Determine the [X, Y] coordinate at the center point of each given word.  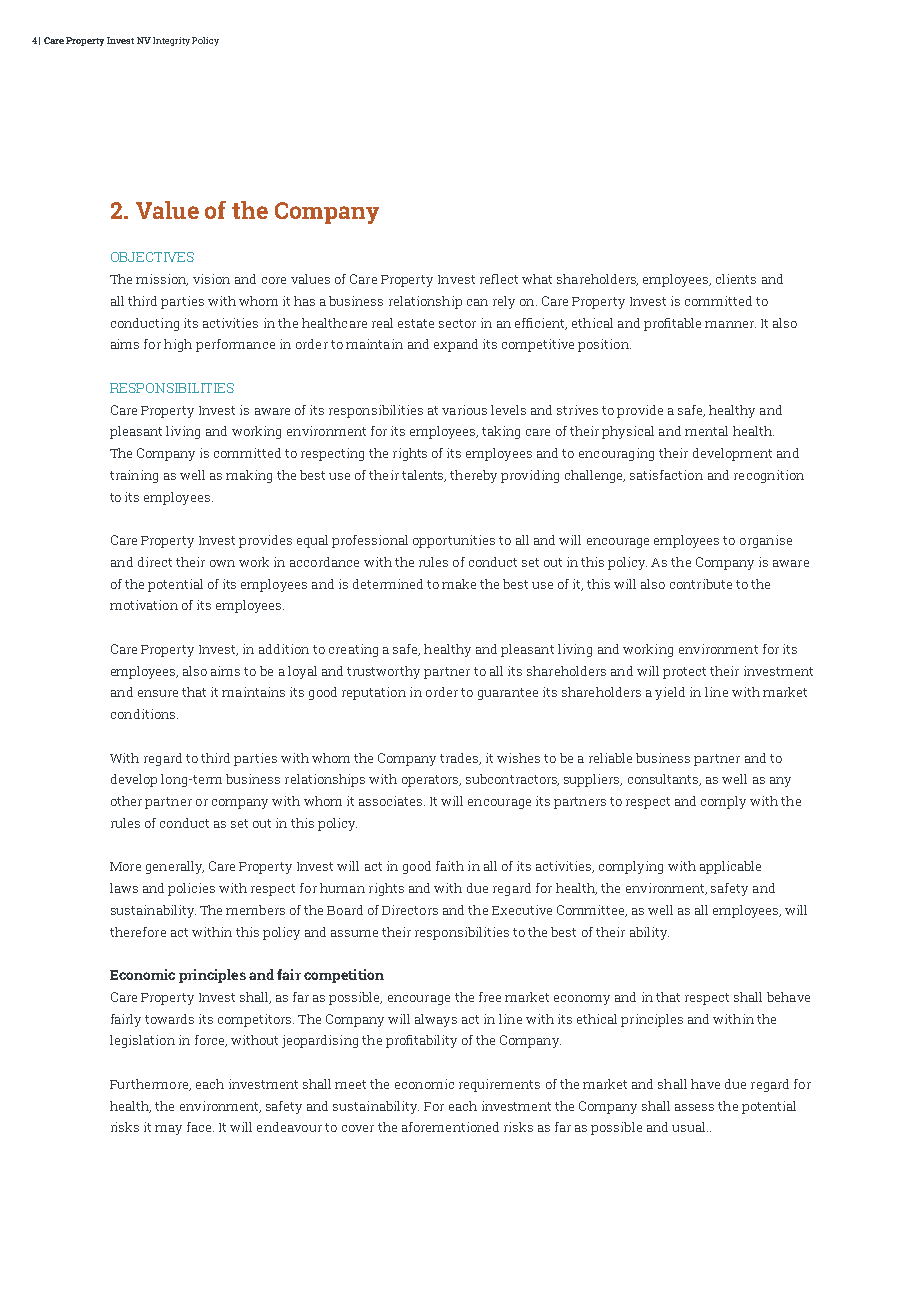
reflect [499, 279]
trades [460, 759]
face [200, 1127]
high [178, 345]
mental [706, 431]
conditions [144, 714]
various [464, 410]
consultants [664, 780]
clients [736, 279]
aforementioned [450, 1127]
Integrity [171, 41]
